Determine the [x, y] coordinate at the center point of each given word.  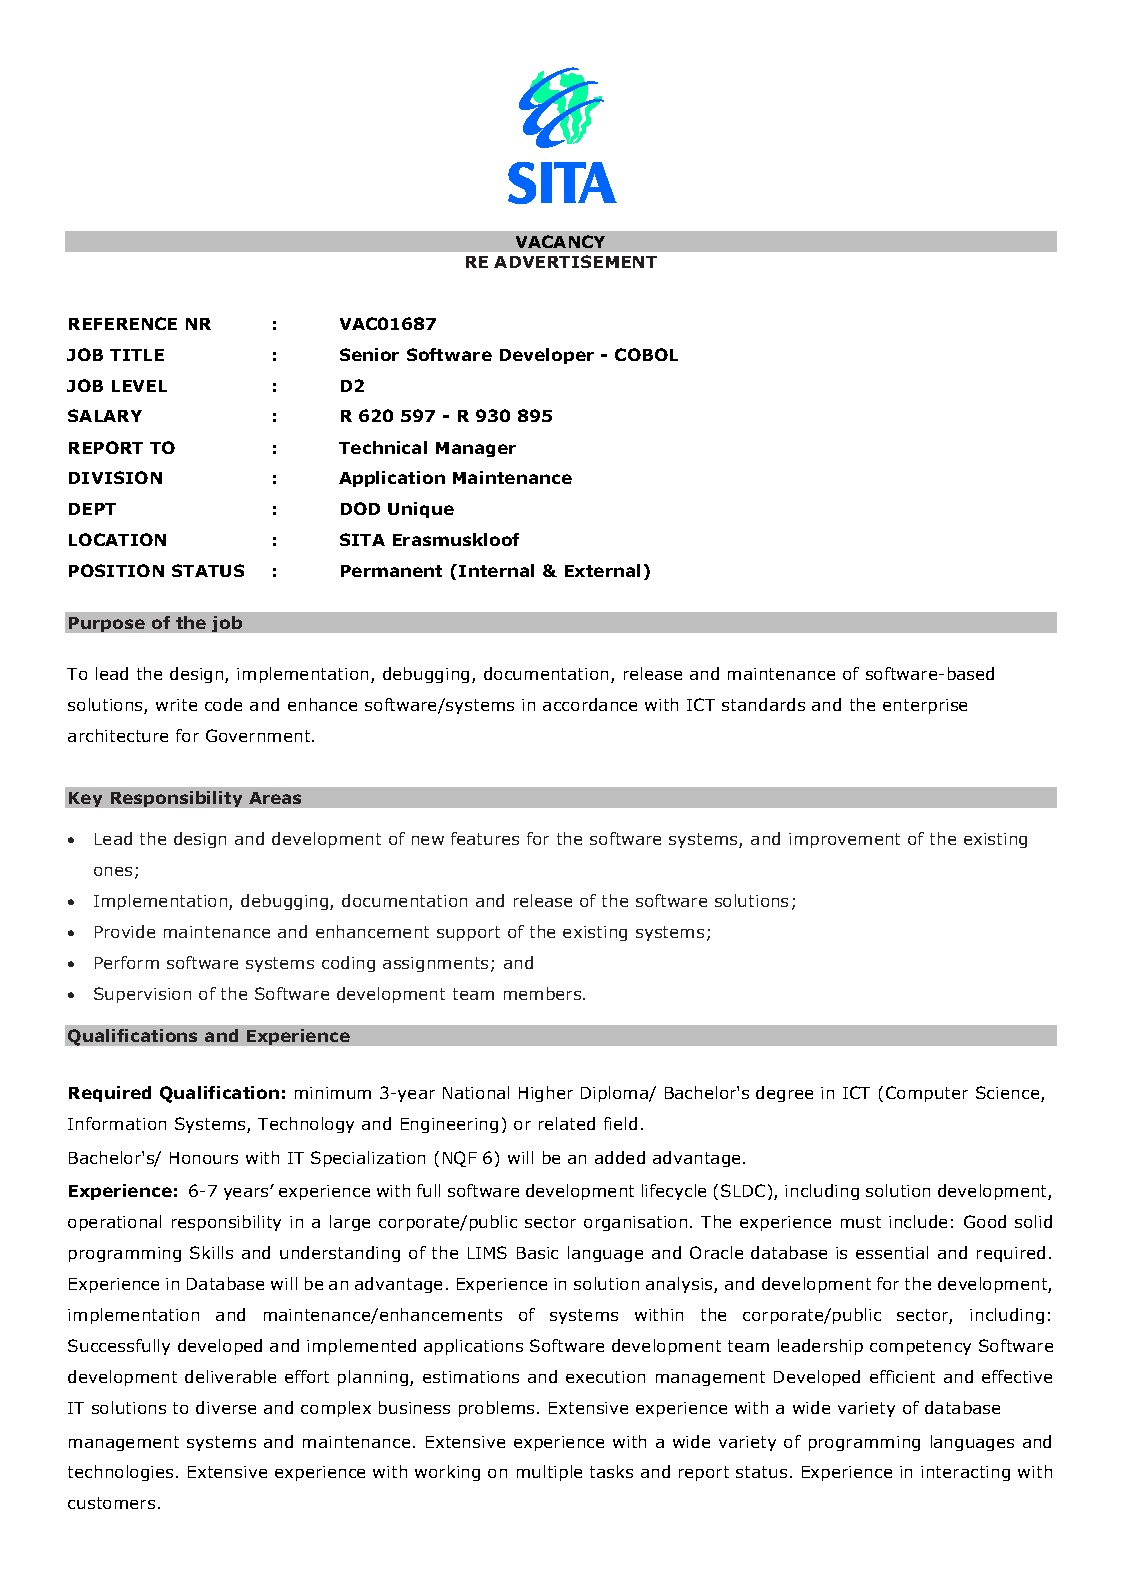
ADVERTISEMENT [575, 261]
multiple [549, 1473]
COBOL [646, 354]
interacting [965, 1473]
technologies [120, 1473]
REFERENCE [123, 323]
